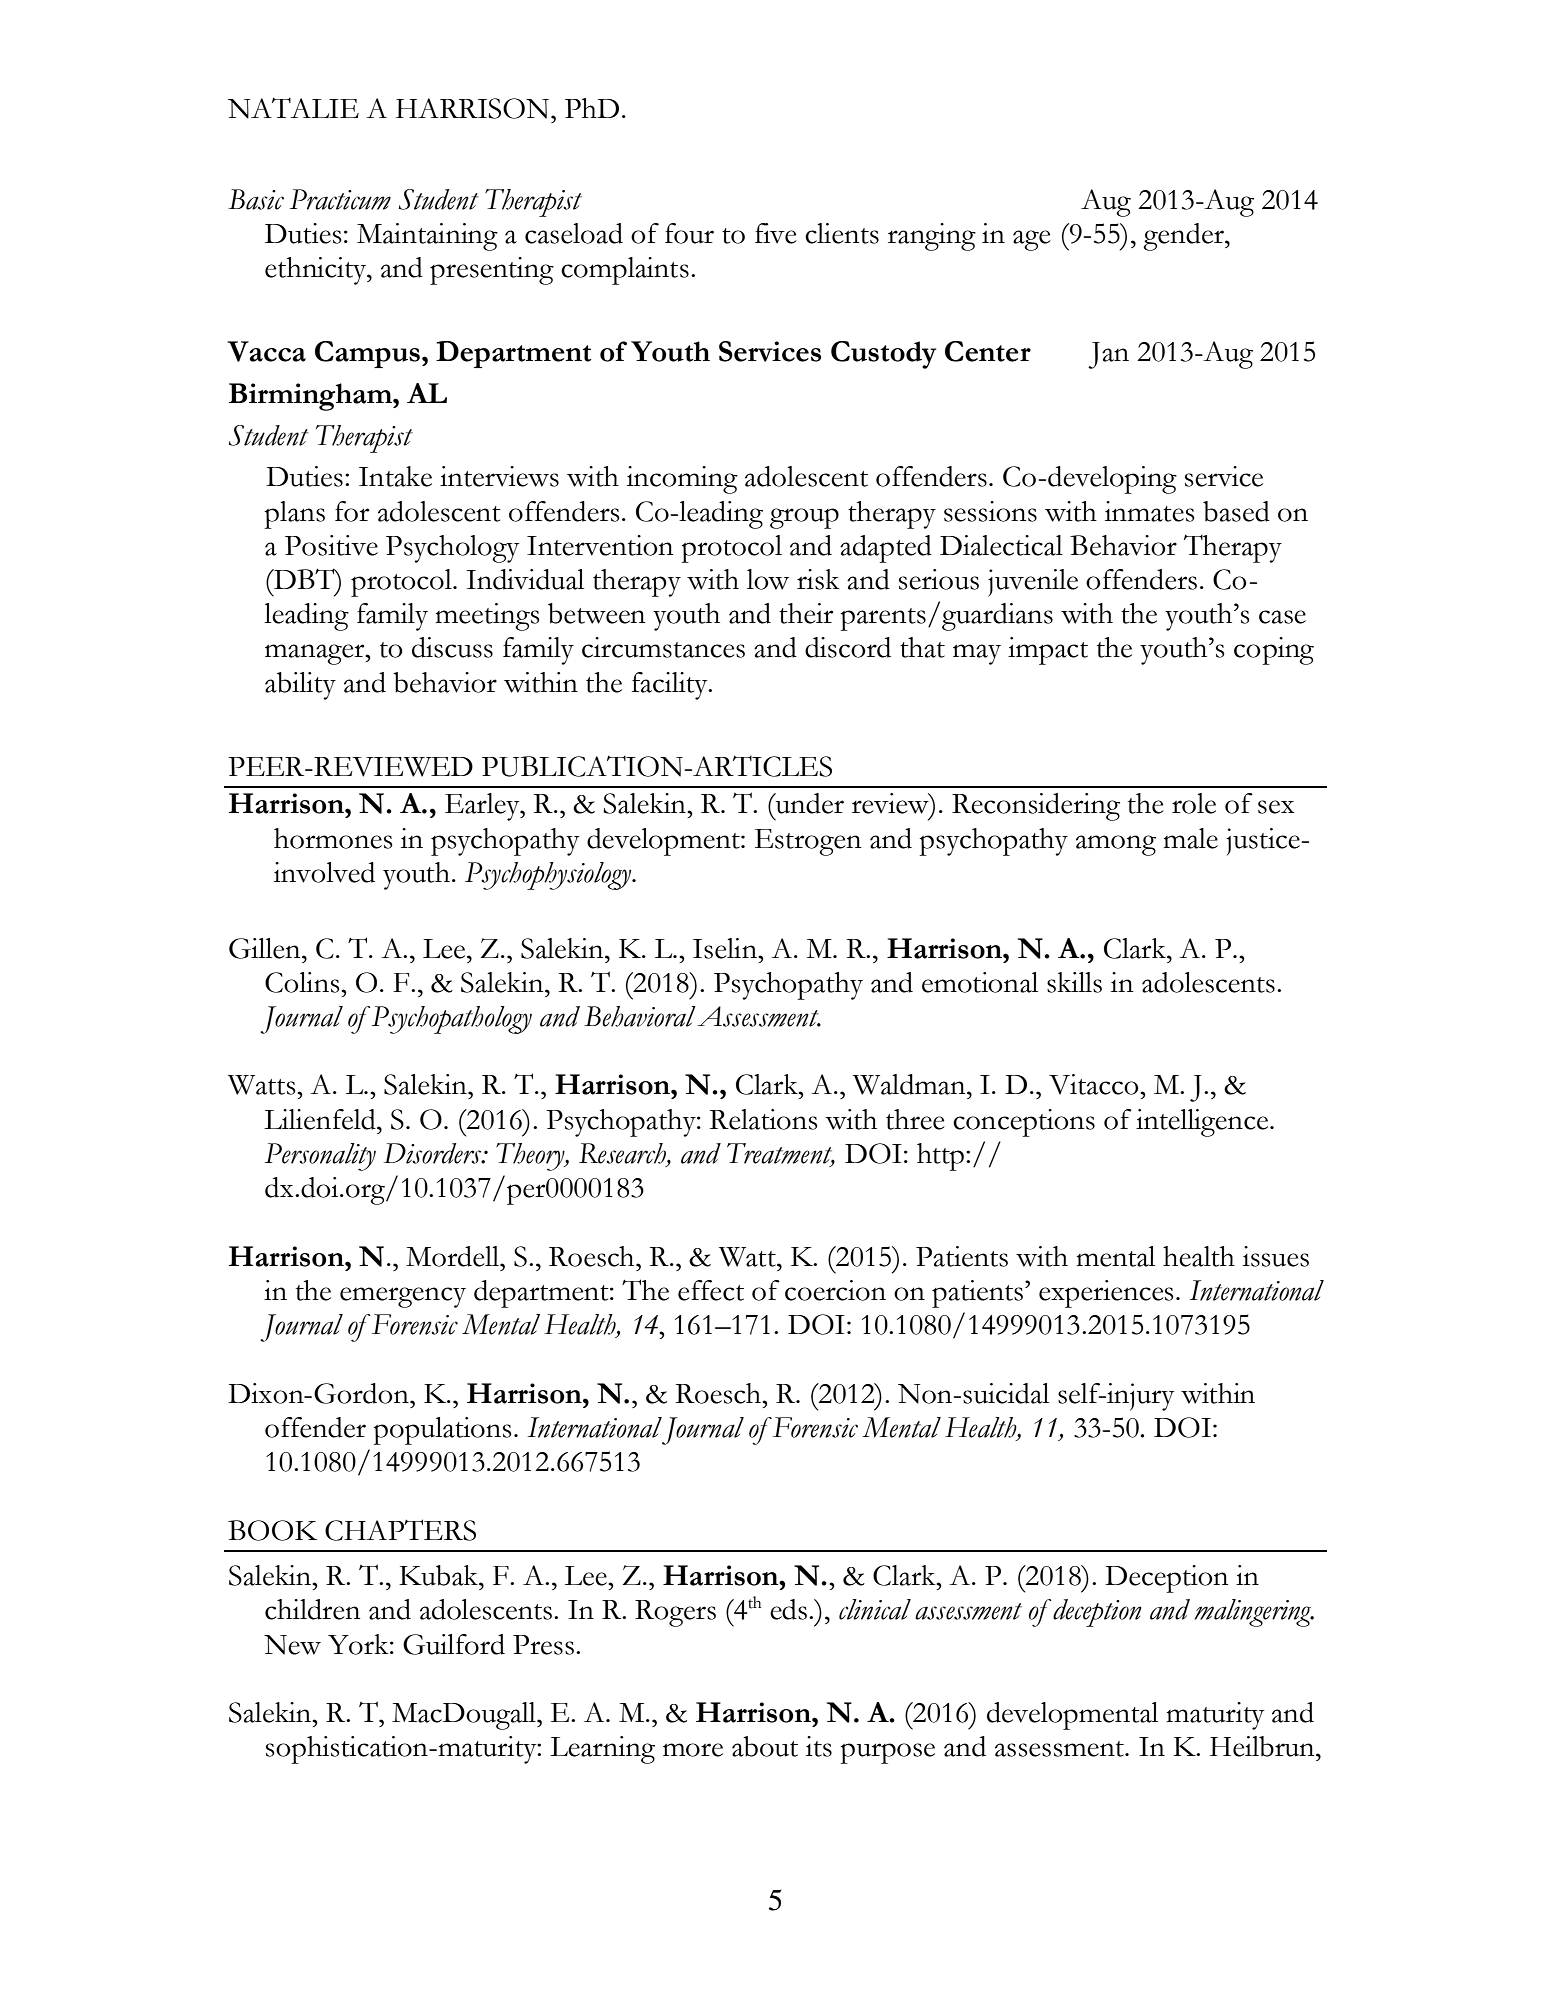 The image size is (1551, 2007). I want to click on Practicum, so click(340, 199).
